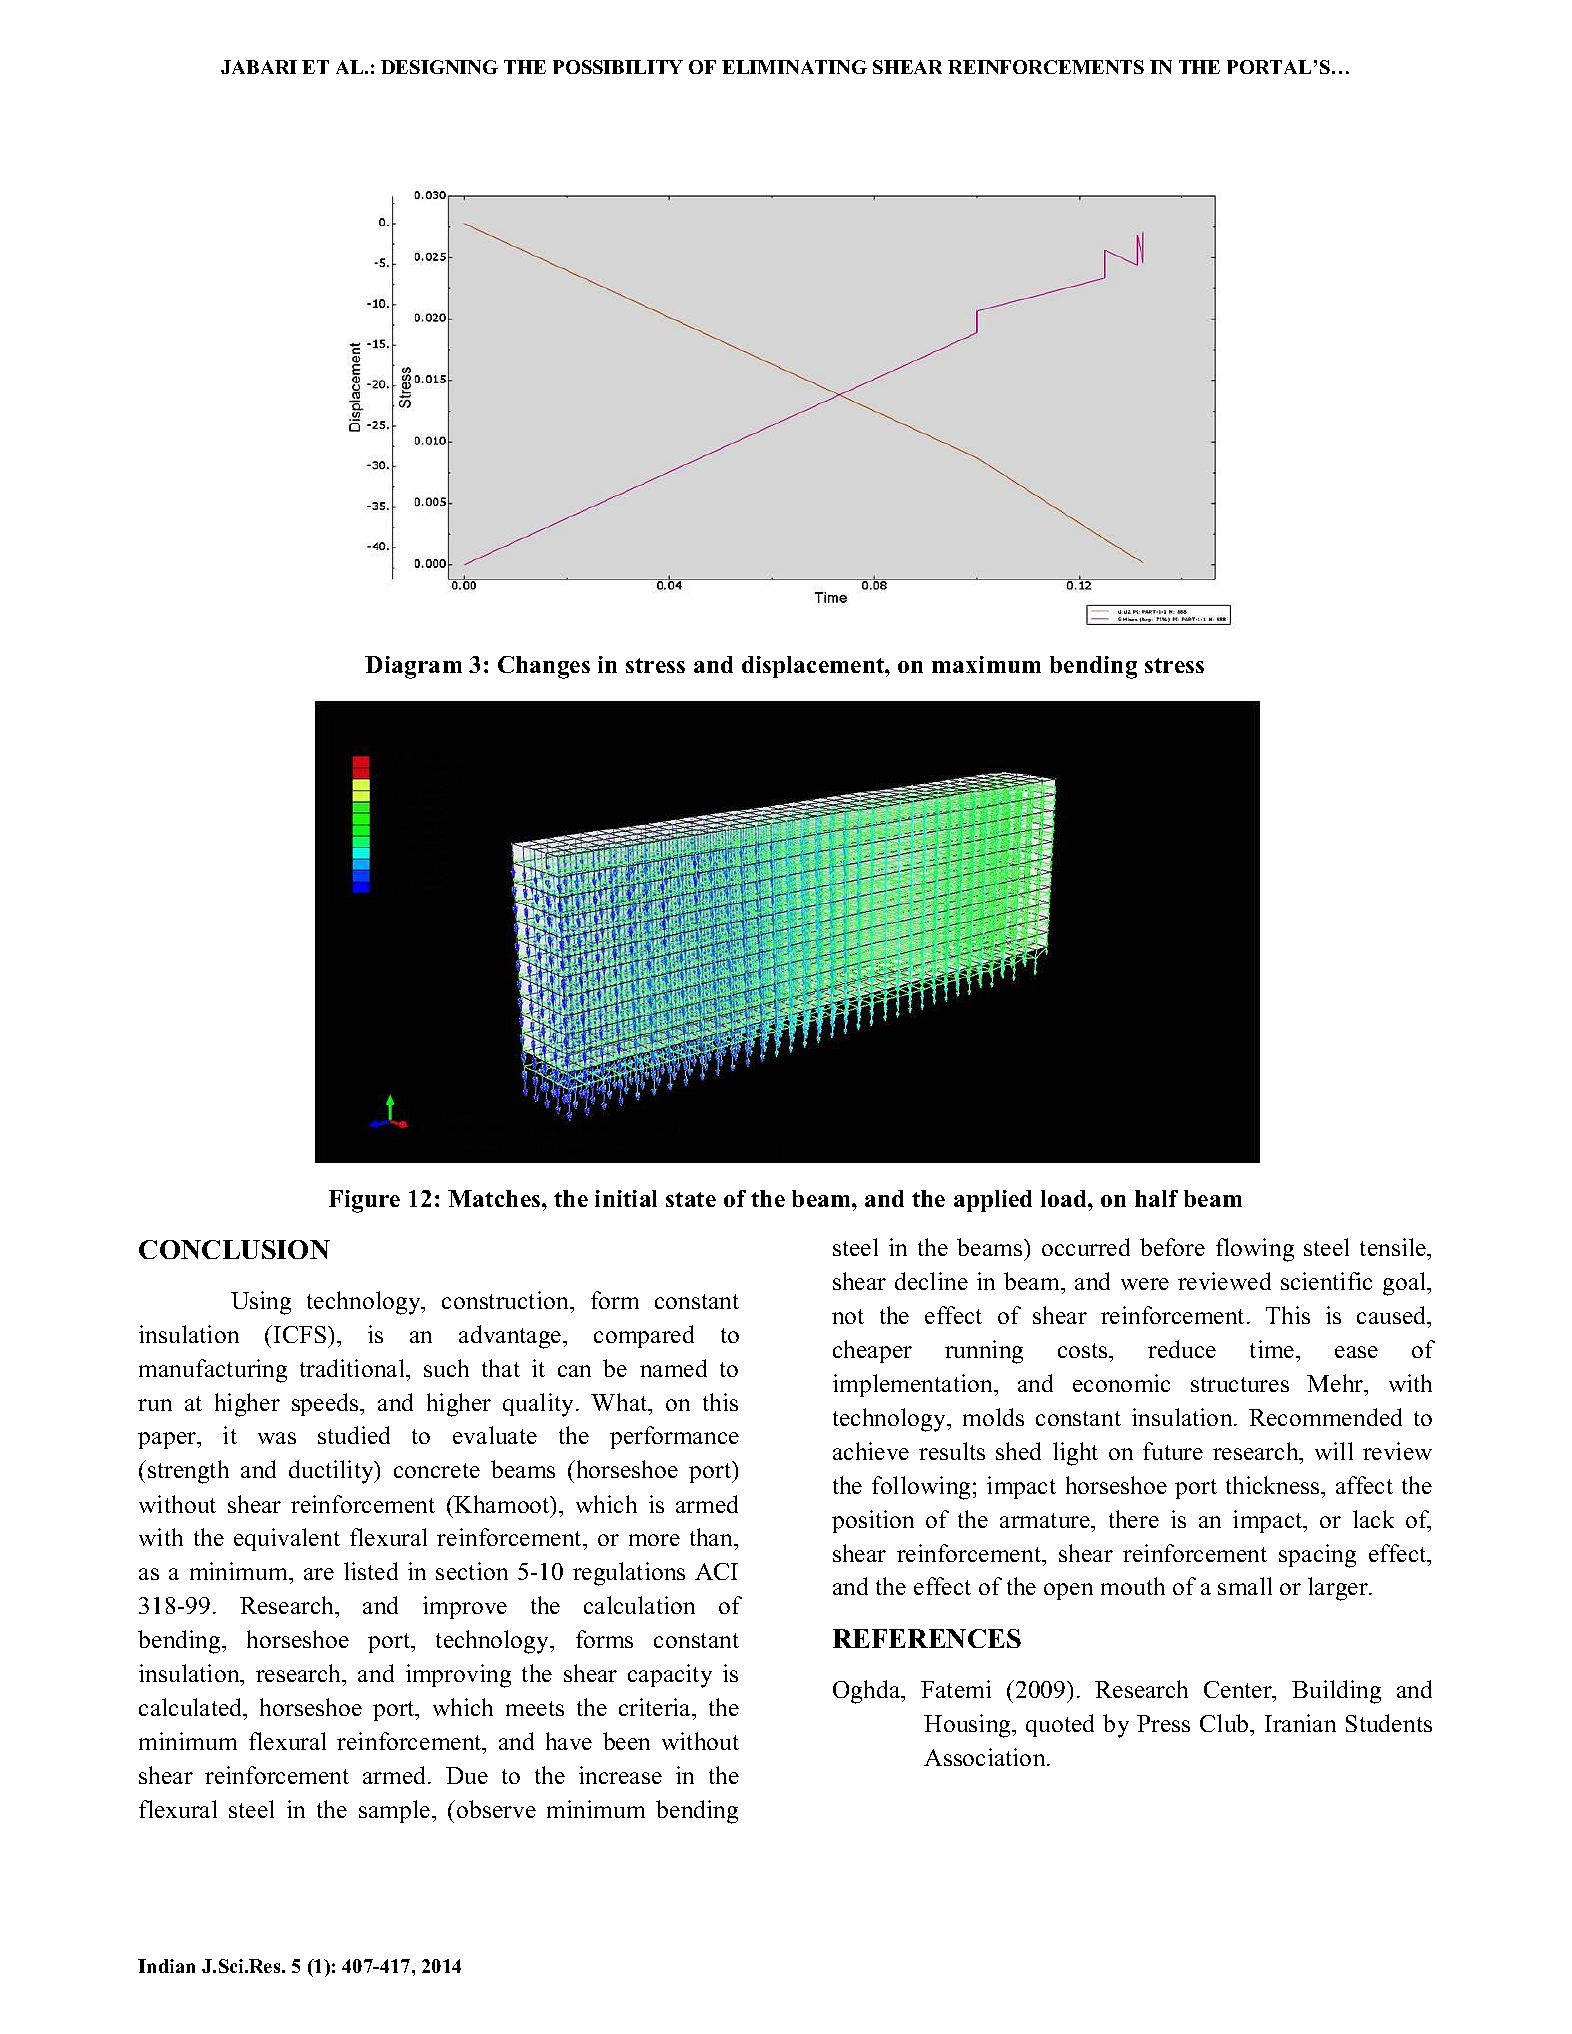  I want to click on JABARI, so click(259, 67).
